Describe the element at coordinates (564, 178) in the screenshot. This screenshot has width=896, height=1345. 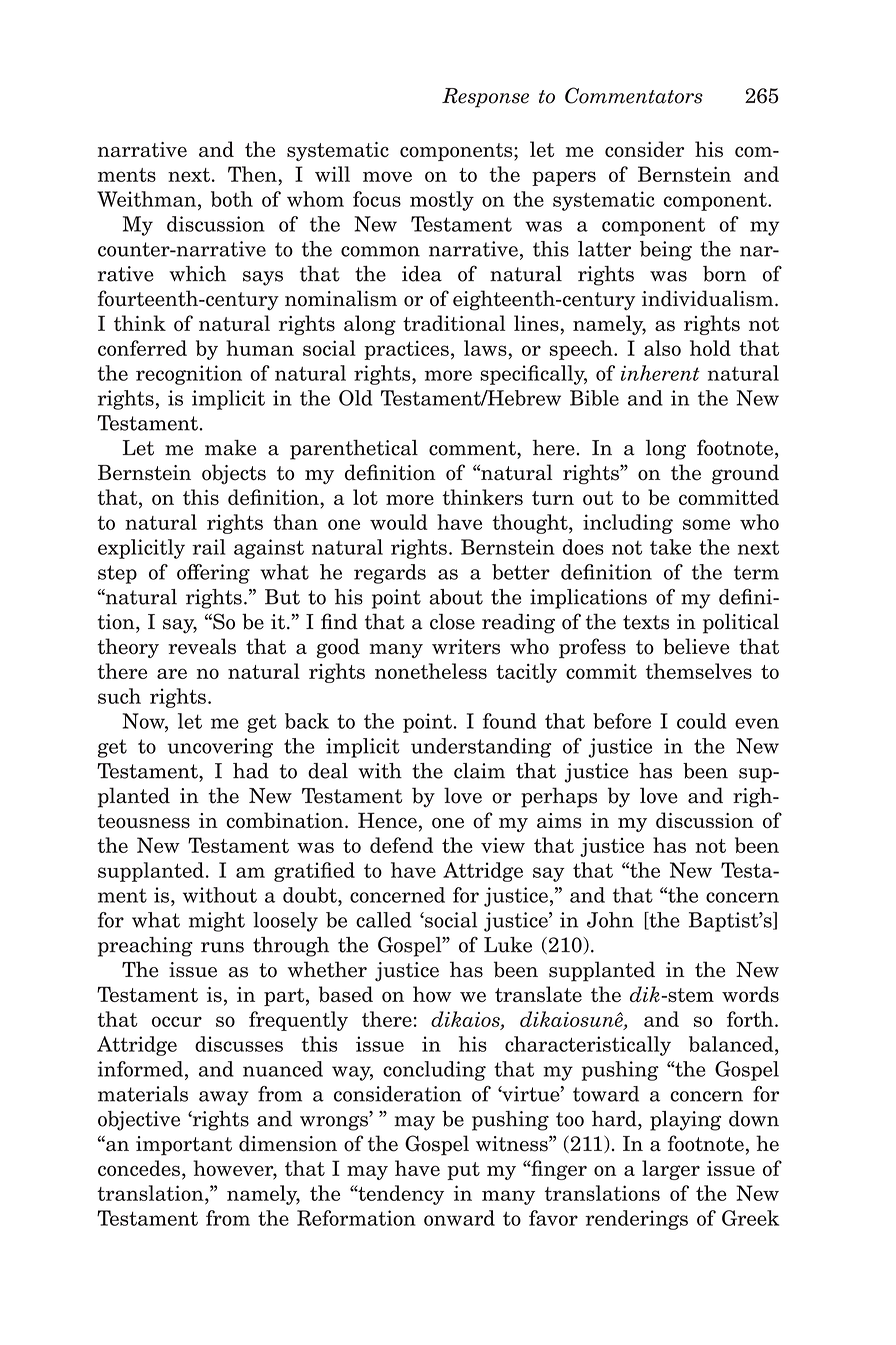
I see `papers` at that location.
